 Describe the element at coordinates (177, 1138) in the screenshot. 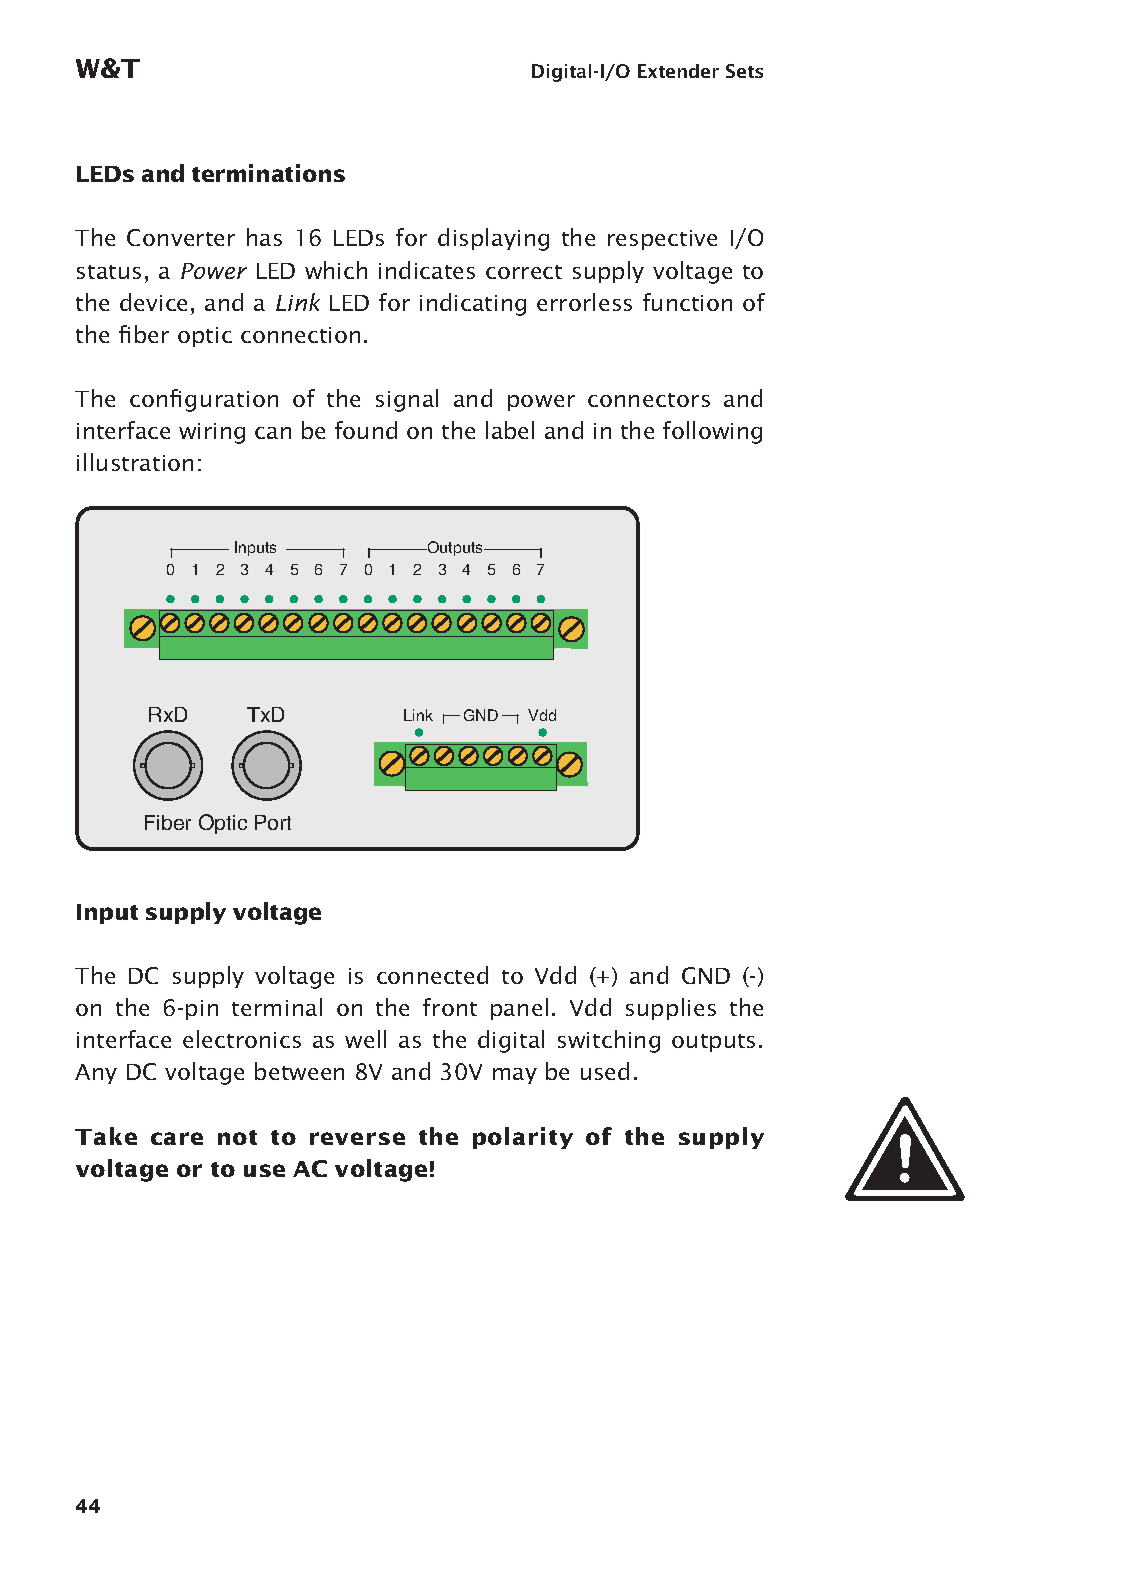

I see `care` at that location.
